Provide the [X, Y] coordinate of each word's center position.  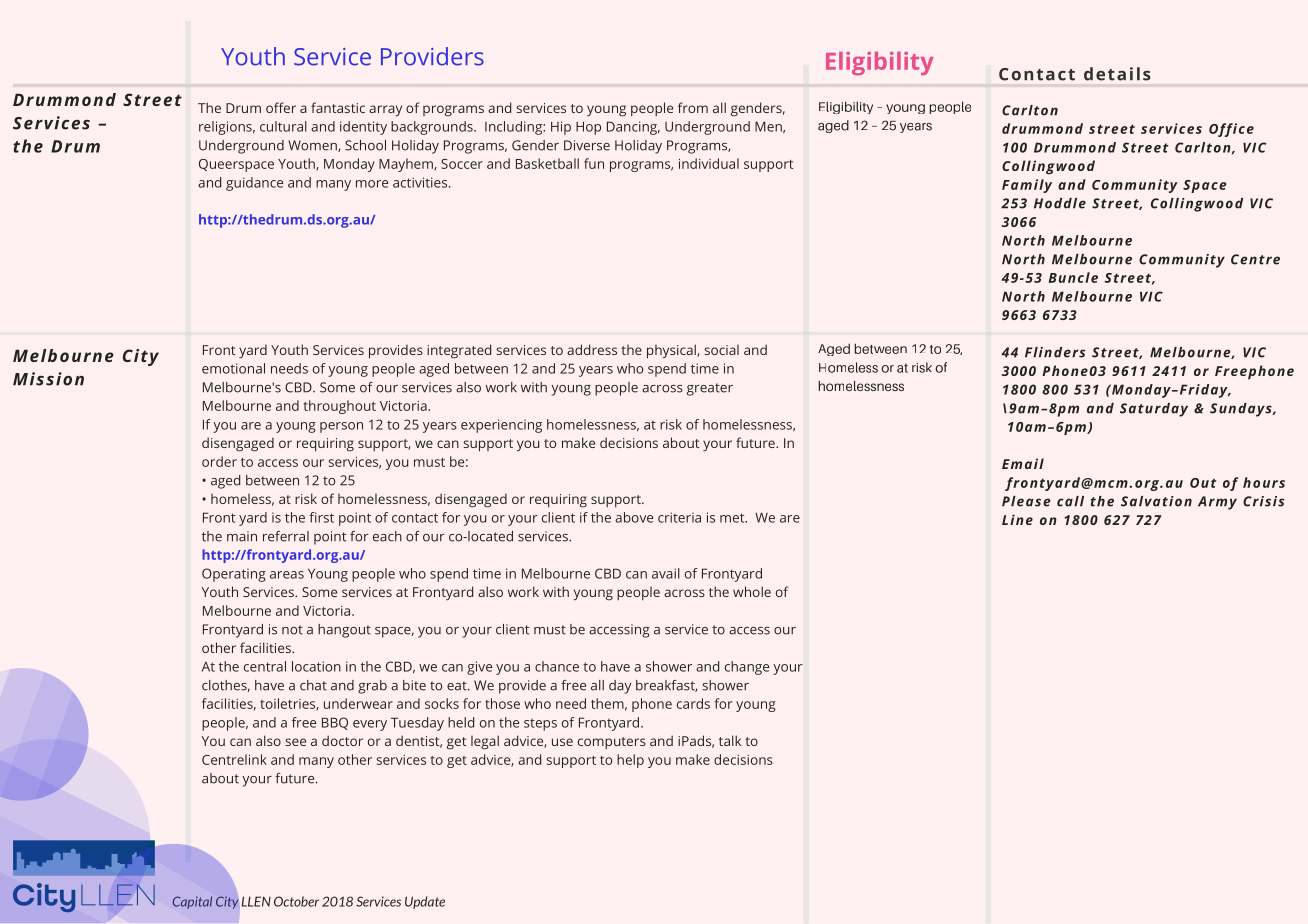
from [693, 107]
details [1117, 74]
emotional [233, 368]
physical [672, 351]
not [292, 630]
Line [1017, 519]
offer [281, 107]
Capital [192, 902]
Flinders [1055, 352]
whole [752, 591]
